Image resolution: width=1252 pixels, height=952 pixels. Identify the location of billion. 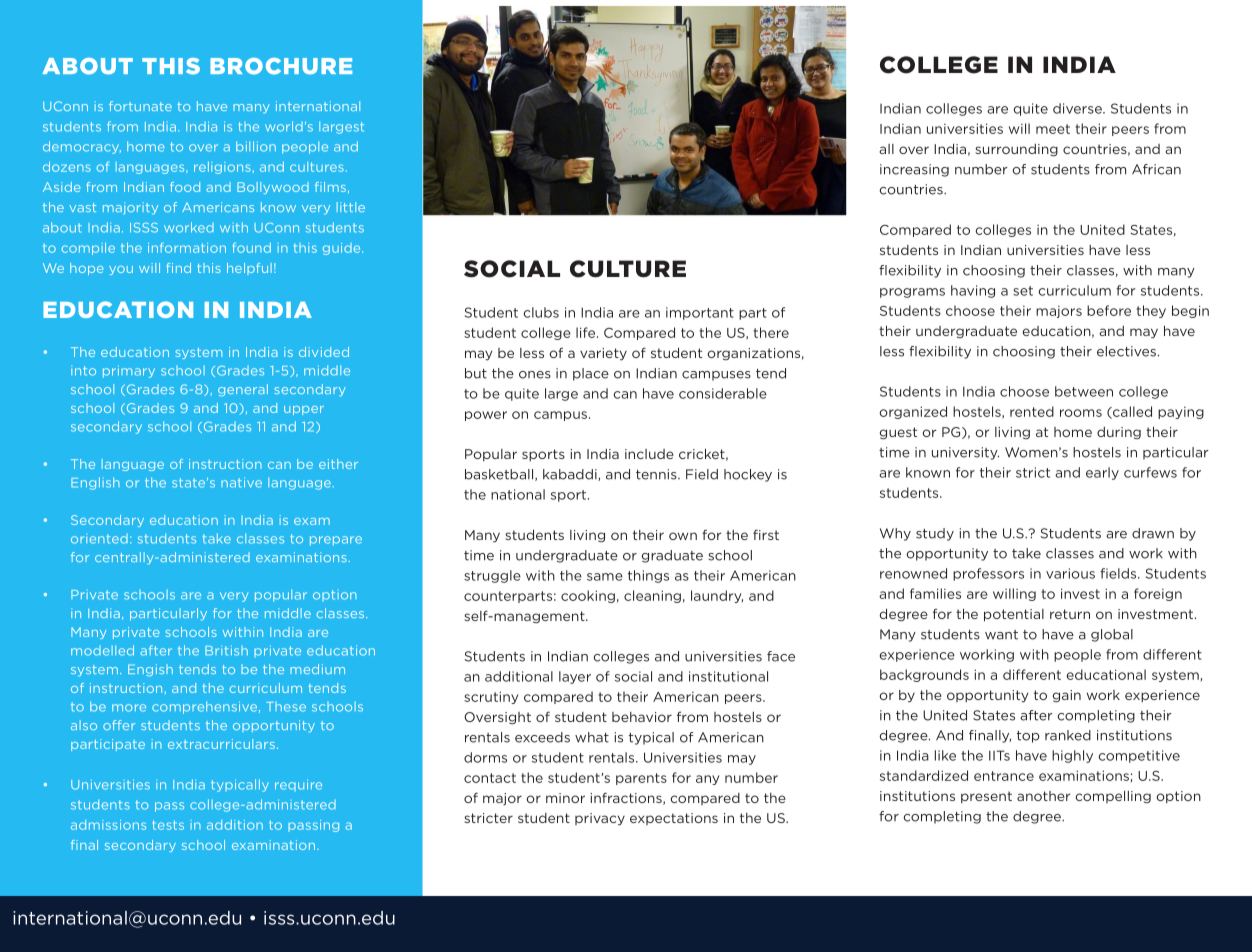
(256, 146).
